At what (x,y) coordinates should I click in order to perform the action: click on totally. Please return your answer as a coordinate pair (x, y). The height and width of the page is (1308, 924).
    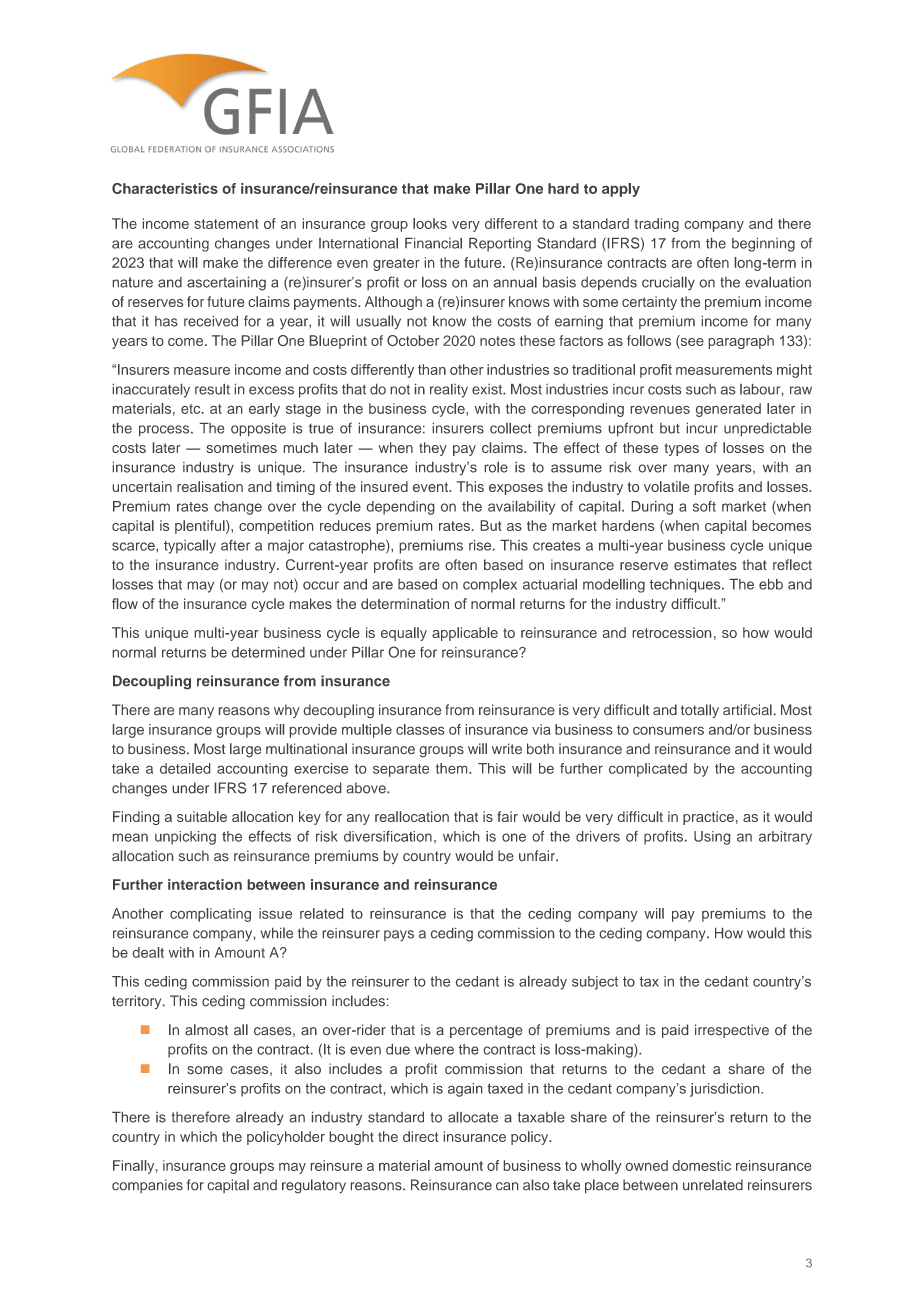
    Looking at the image, I should click on (700, 711).
